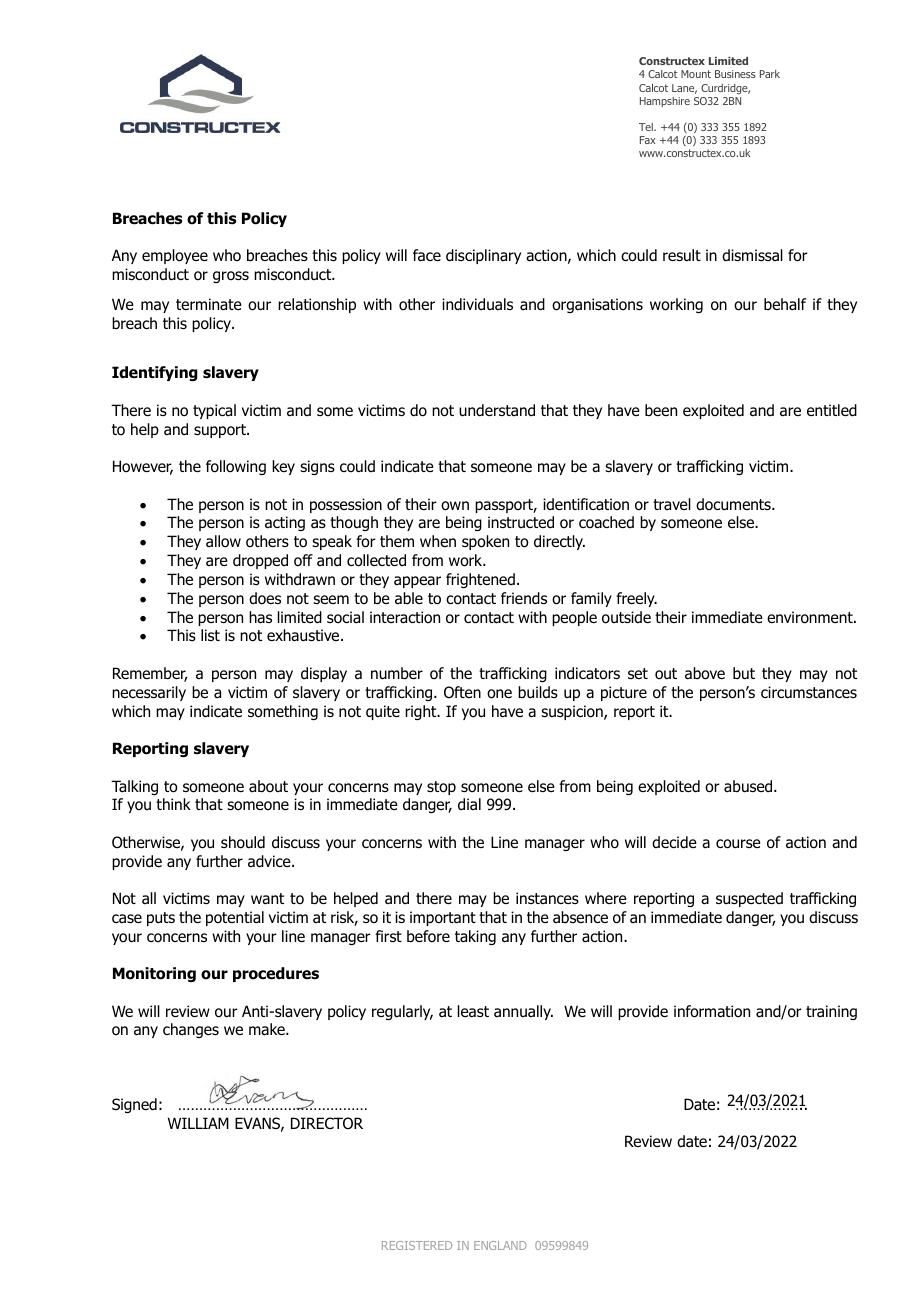 The image size is (924, 1308). Describe the element at coordinates (134, 1105) in the screenshot. I see `Signed` at that location.
